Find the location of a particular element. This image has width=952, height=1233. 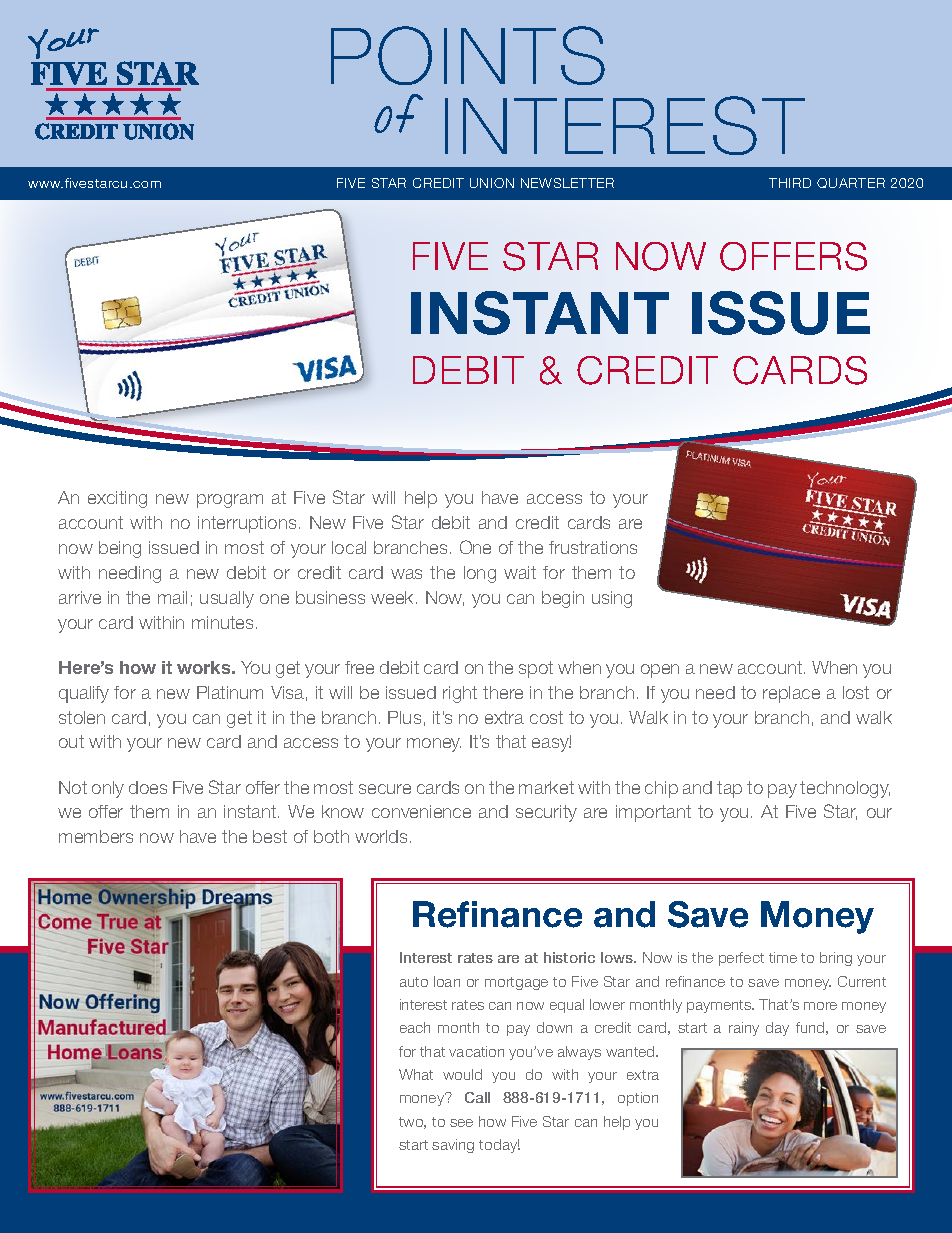

UNION is located at coordinates (492, 183).
